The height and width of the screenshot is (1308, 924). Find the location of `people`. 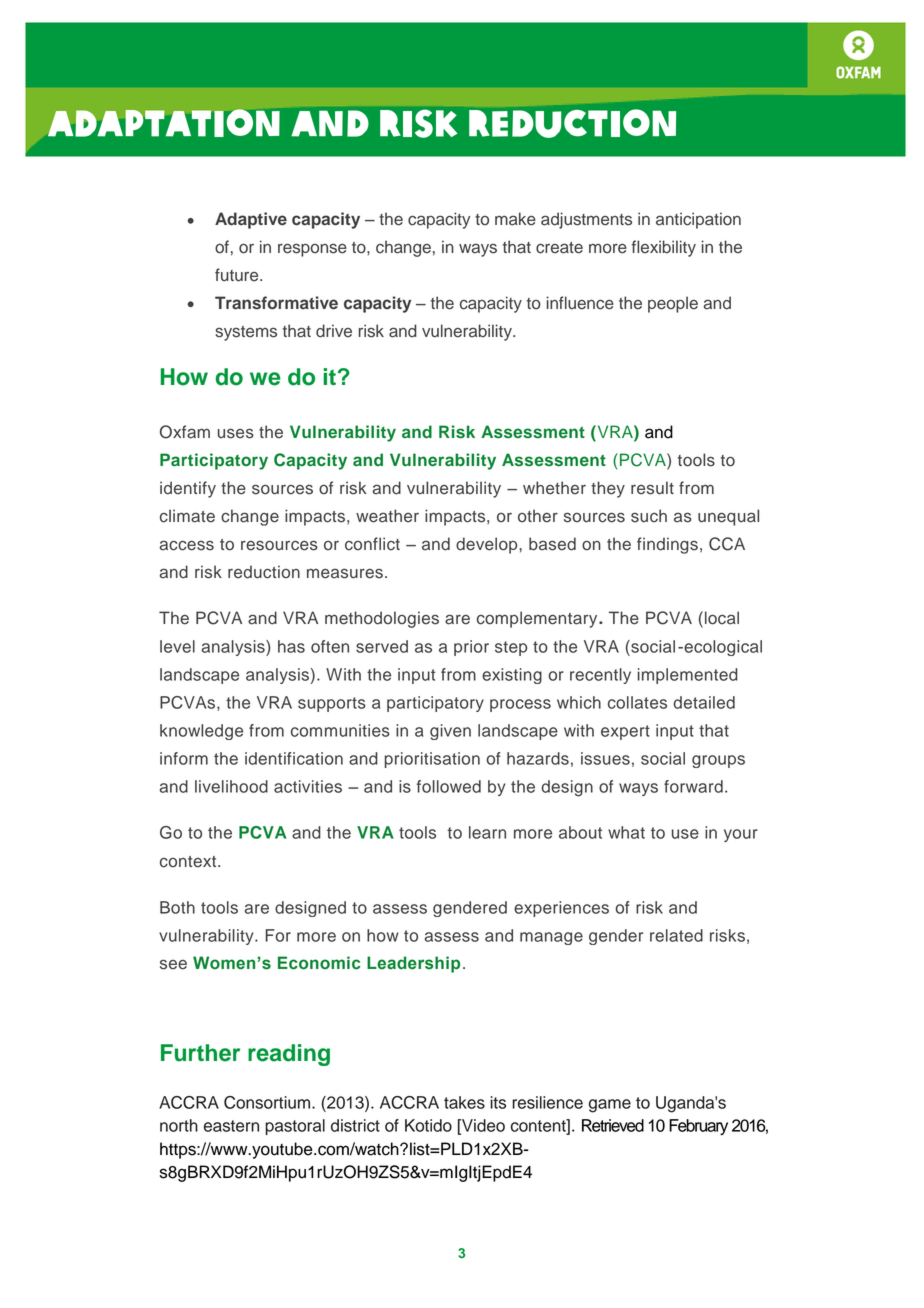

people is located at coordinates (673, 304).
